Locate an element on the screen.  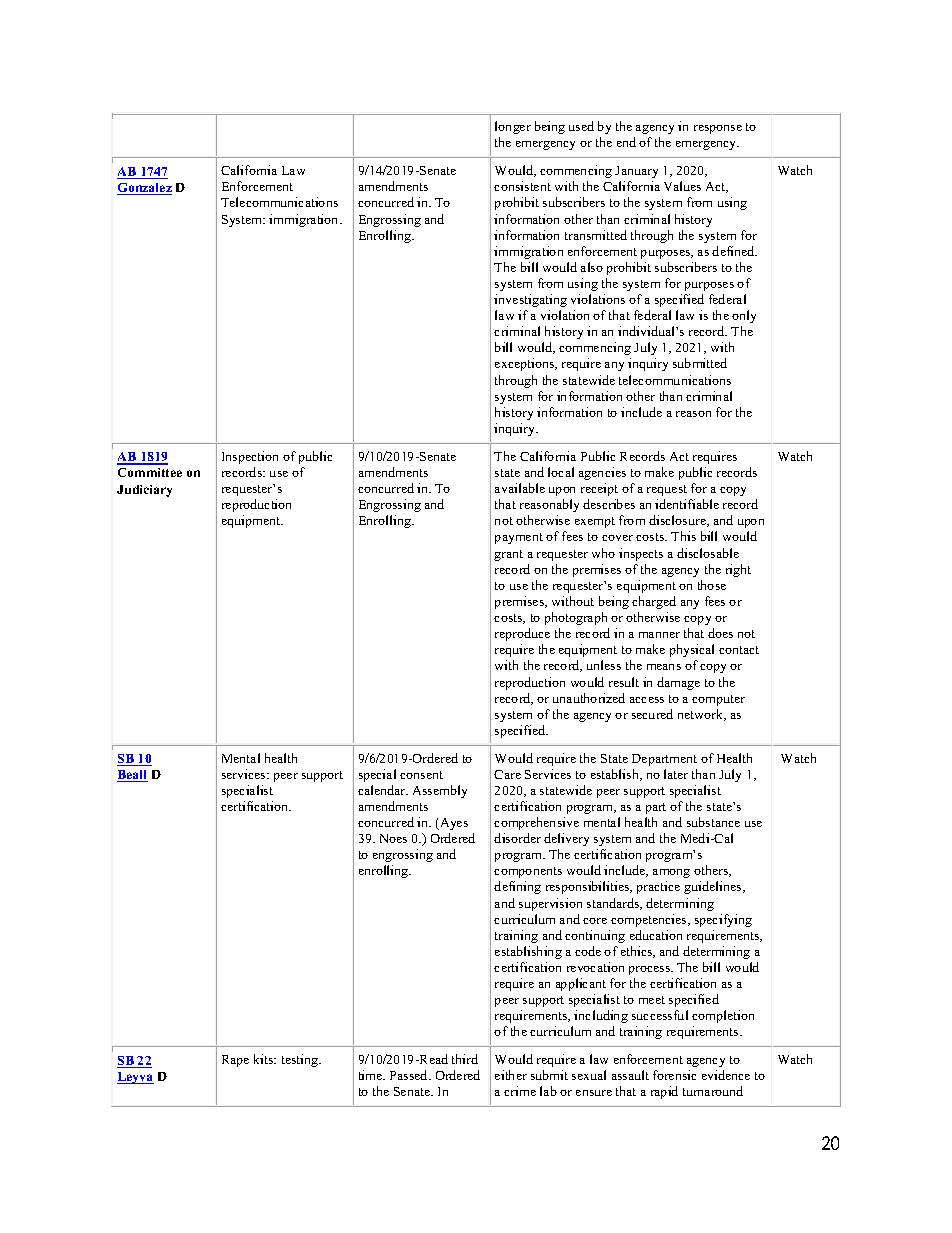
January is located at coordinates (636, 172).
